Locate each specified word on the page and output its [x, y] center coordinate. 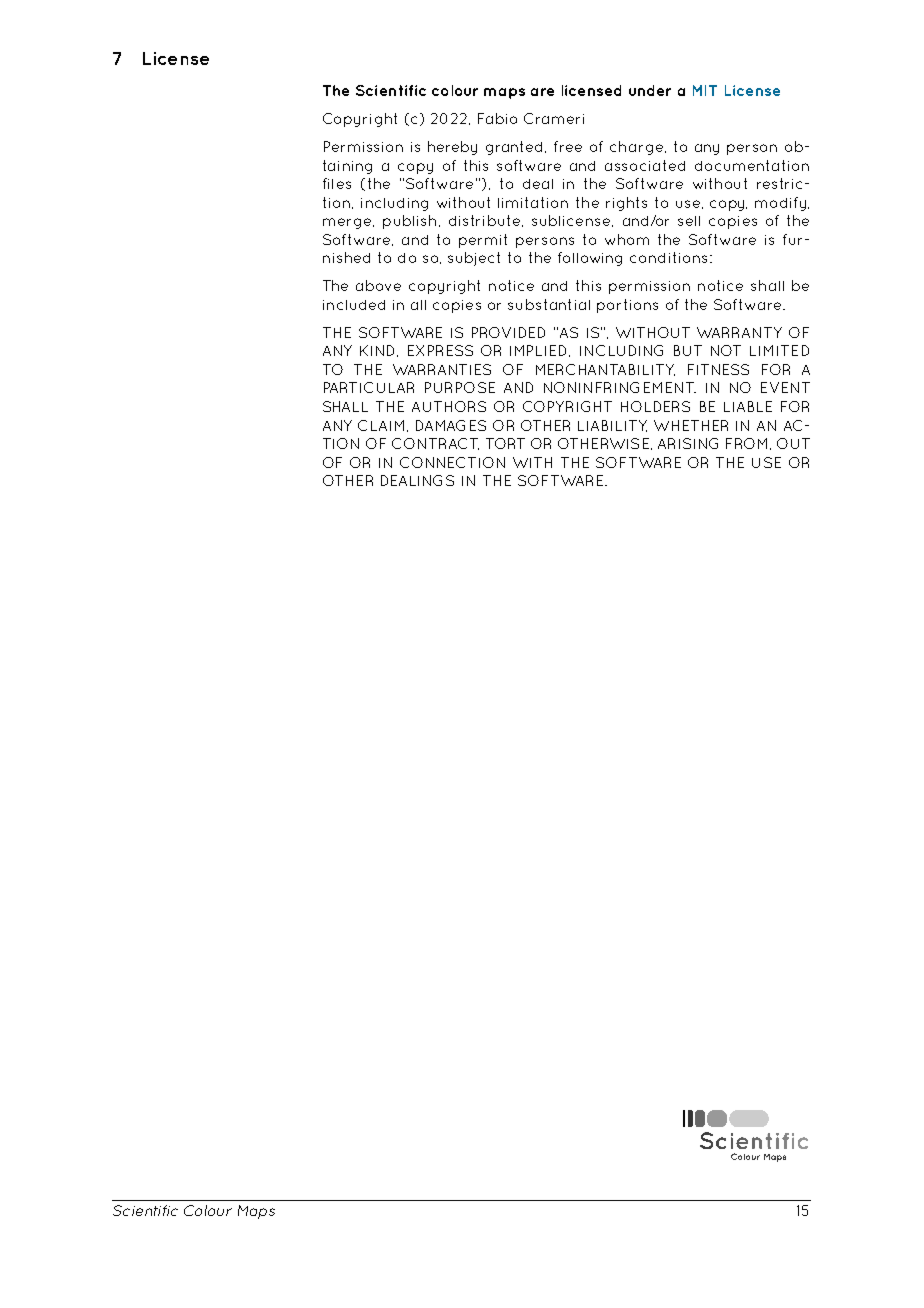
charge [638, 148]
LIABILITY [612, 426]
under [650, 90]
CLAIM [381, 425]
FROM [746, 443]
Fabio [497, 118]
